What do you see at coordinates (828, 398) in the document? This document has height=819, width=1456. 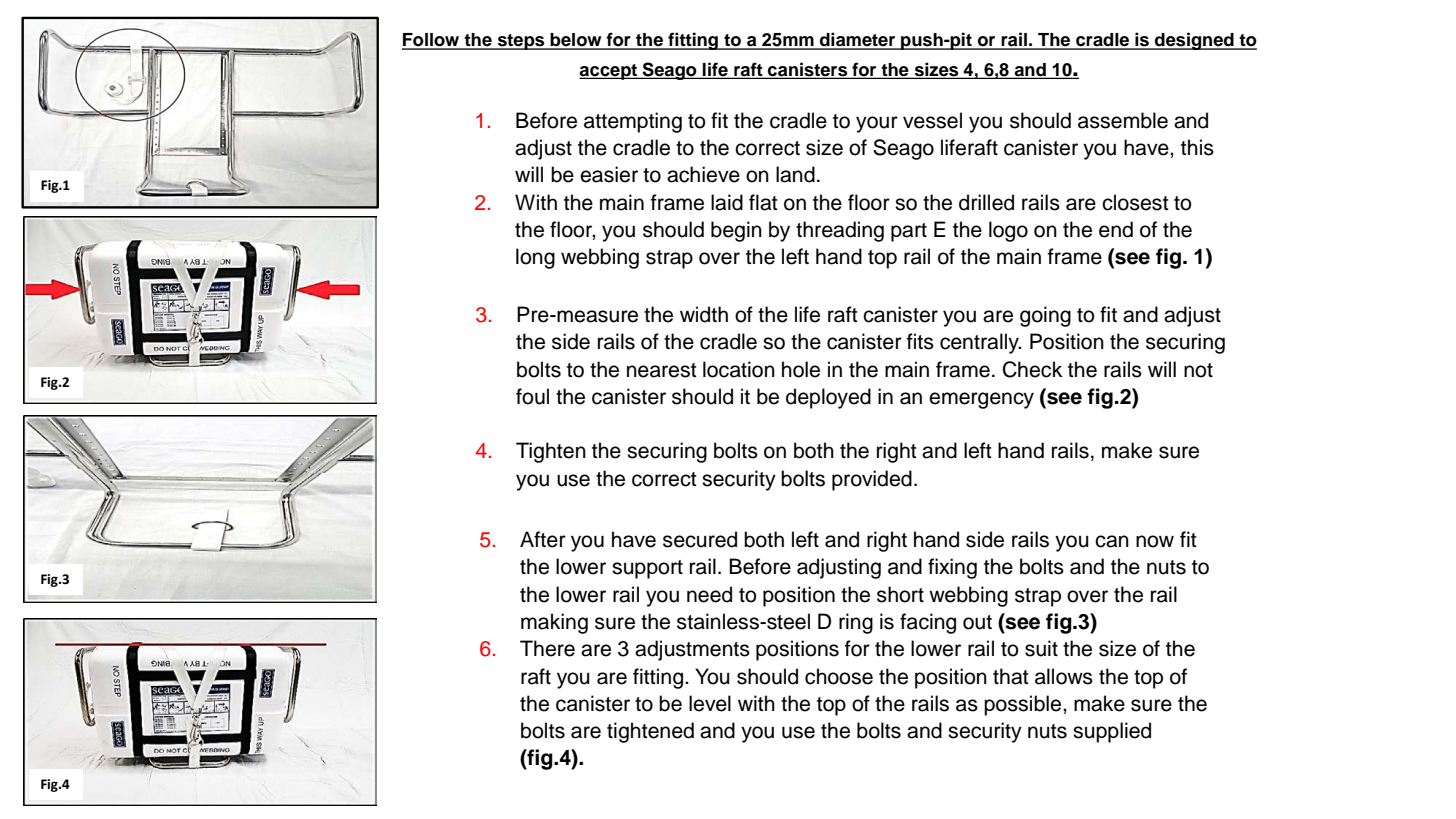 I see `deployed` at bounding box center [828, 398].
